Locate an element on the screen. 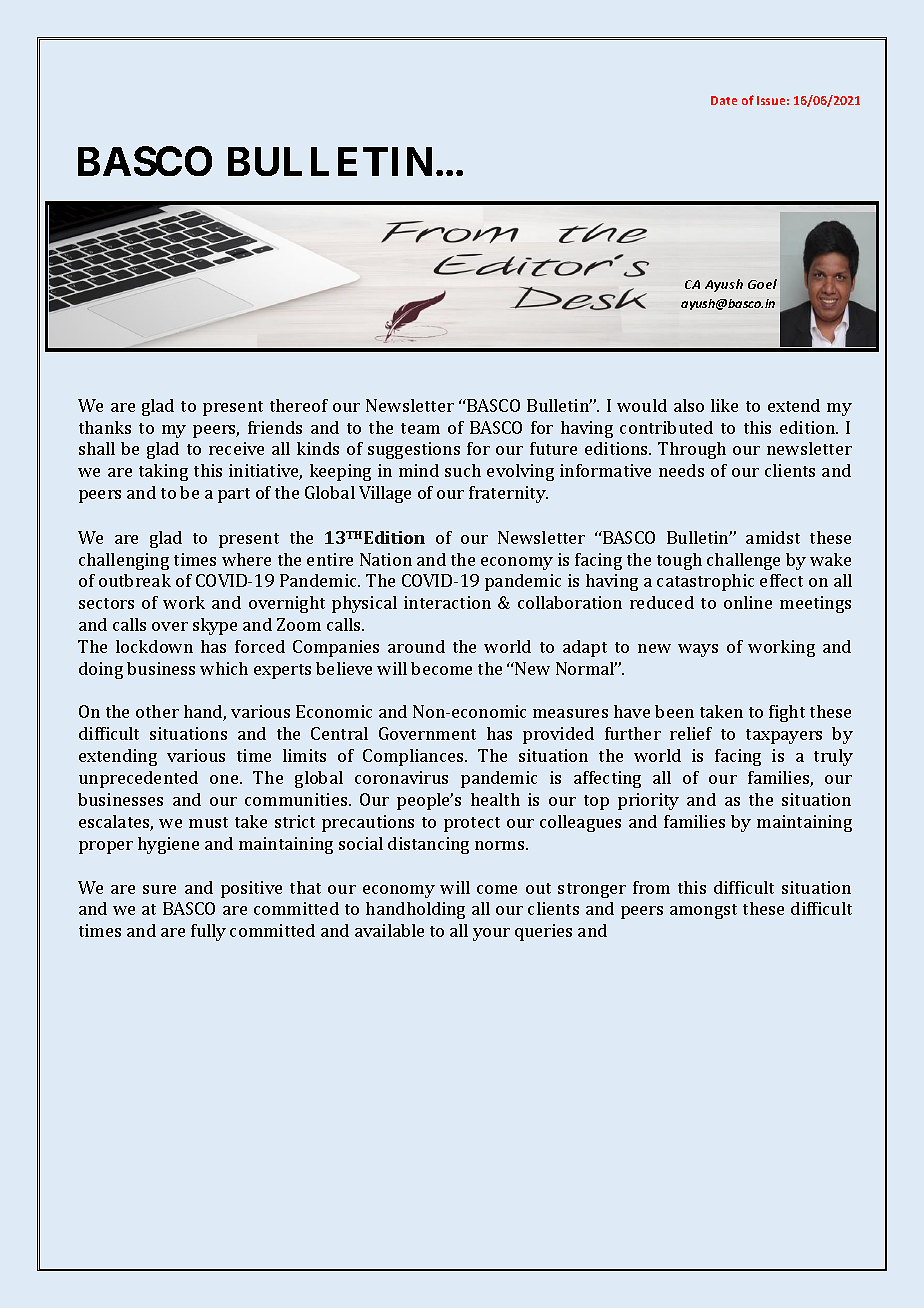  Date is located at coordinates (724, 100).
